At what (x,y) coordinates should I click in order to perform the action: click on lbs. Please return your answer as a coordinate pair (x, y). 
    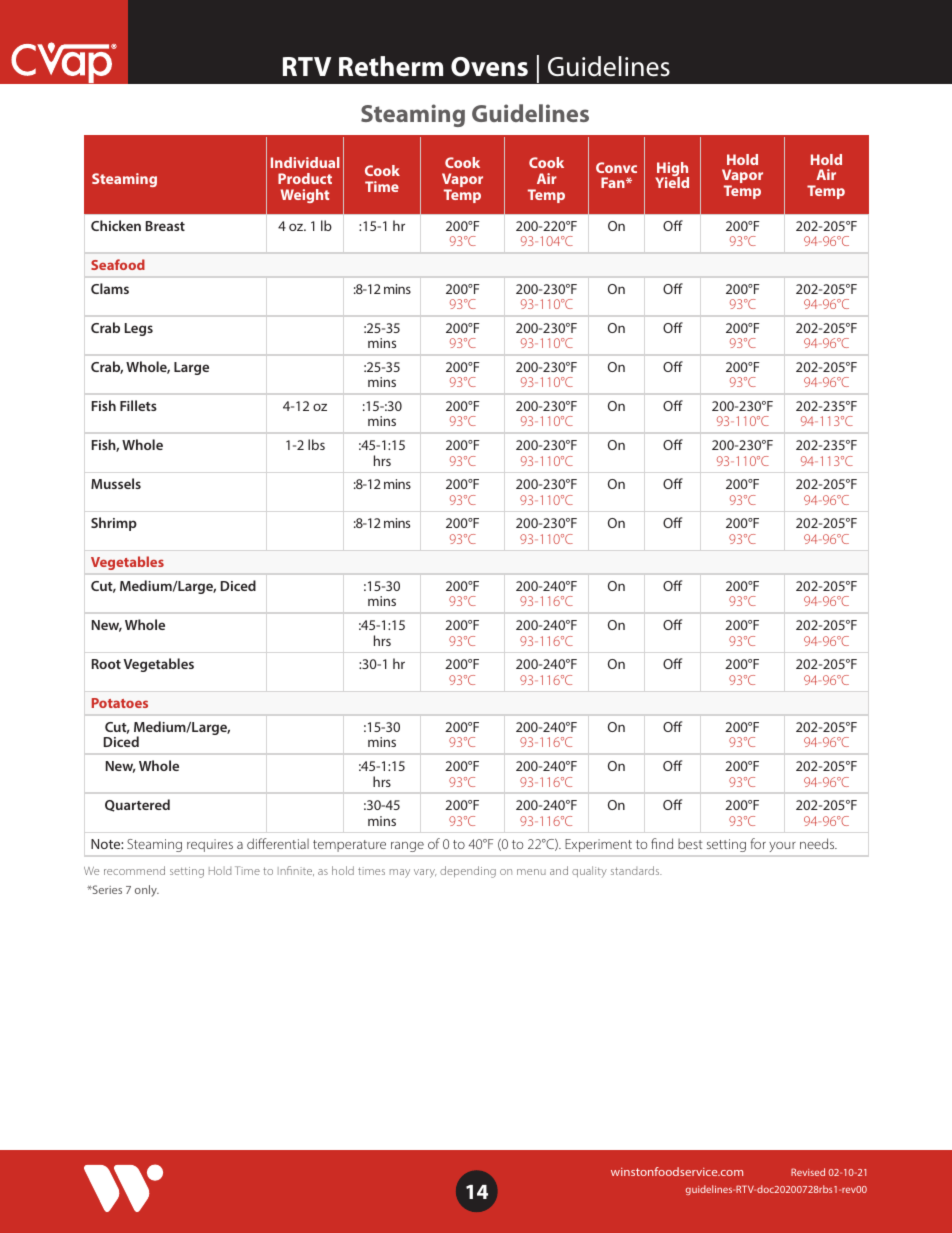
    Looking at the image, I should click on (316, 444).
